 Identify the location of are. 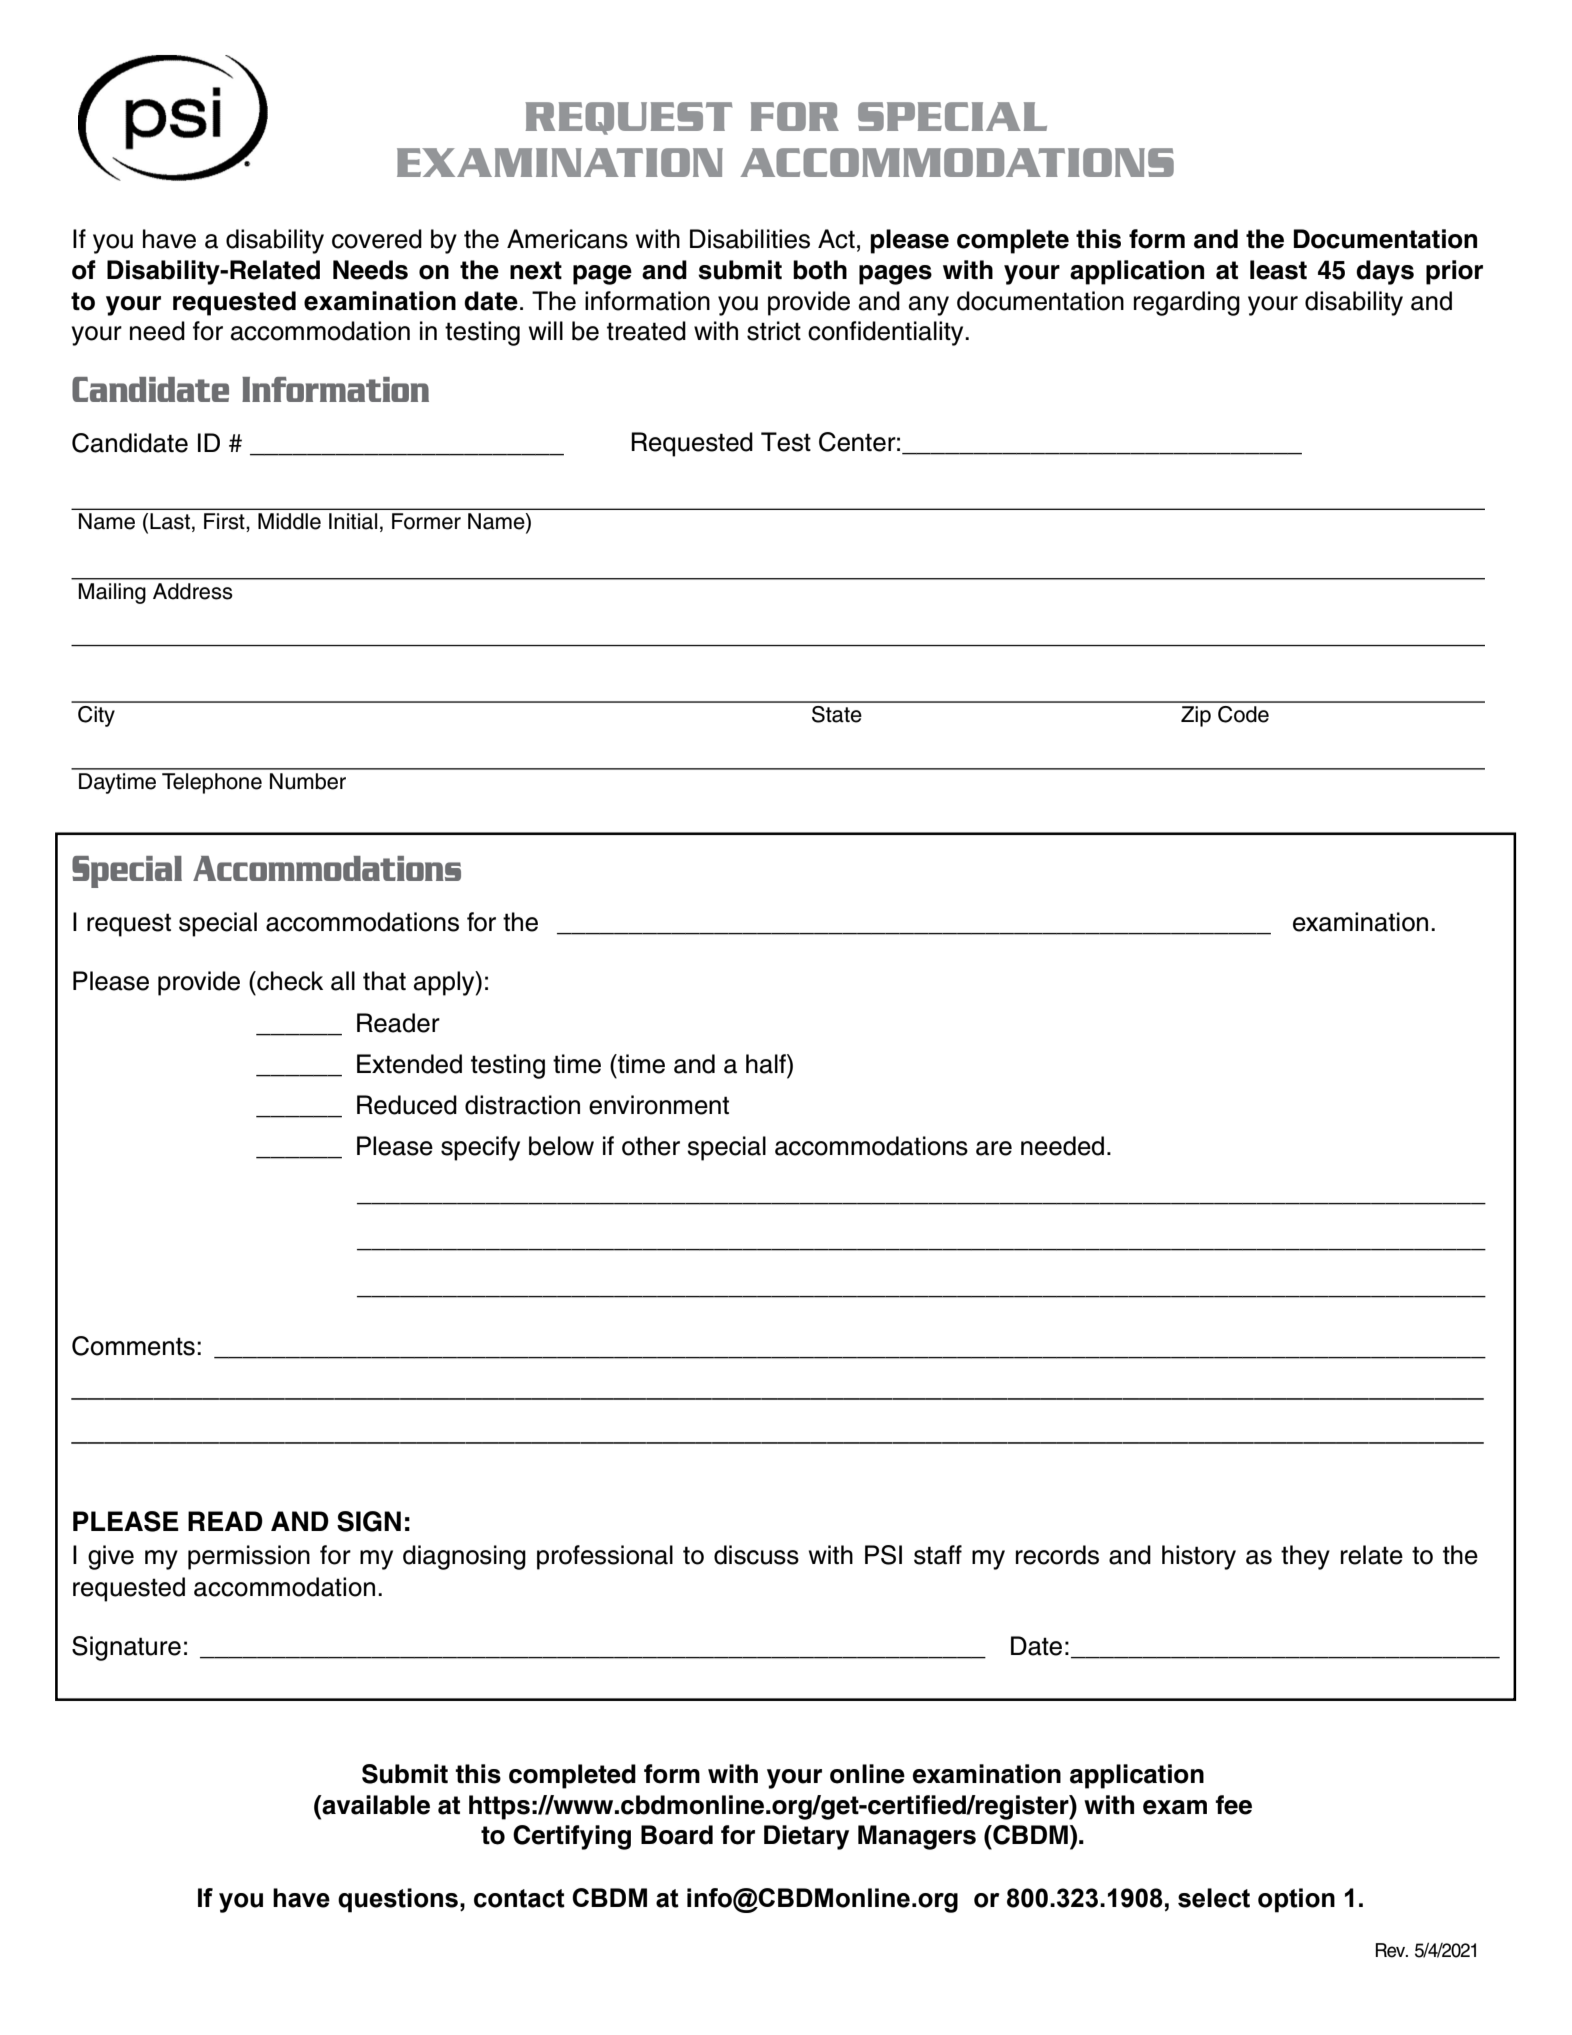
(994, 1148).
